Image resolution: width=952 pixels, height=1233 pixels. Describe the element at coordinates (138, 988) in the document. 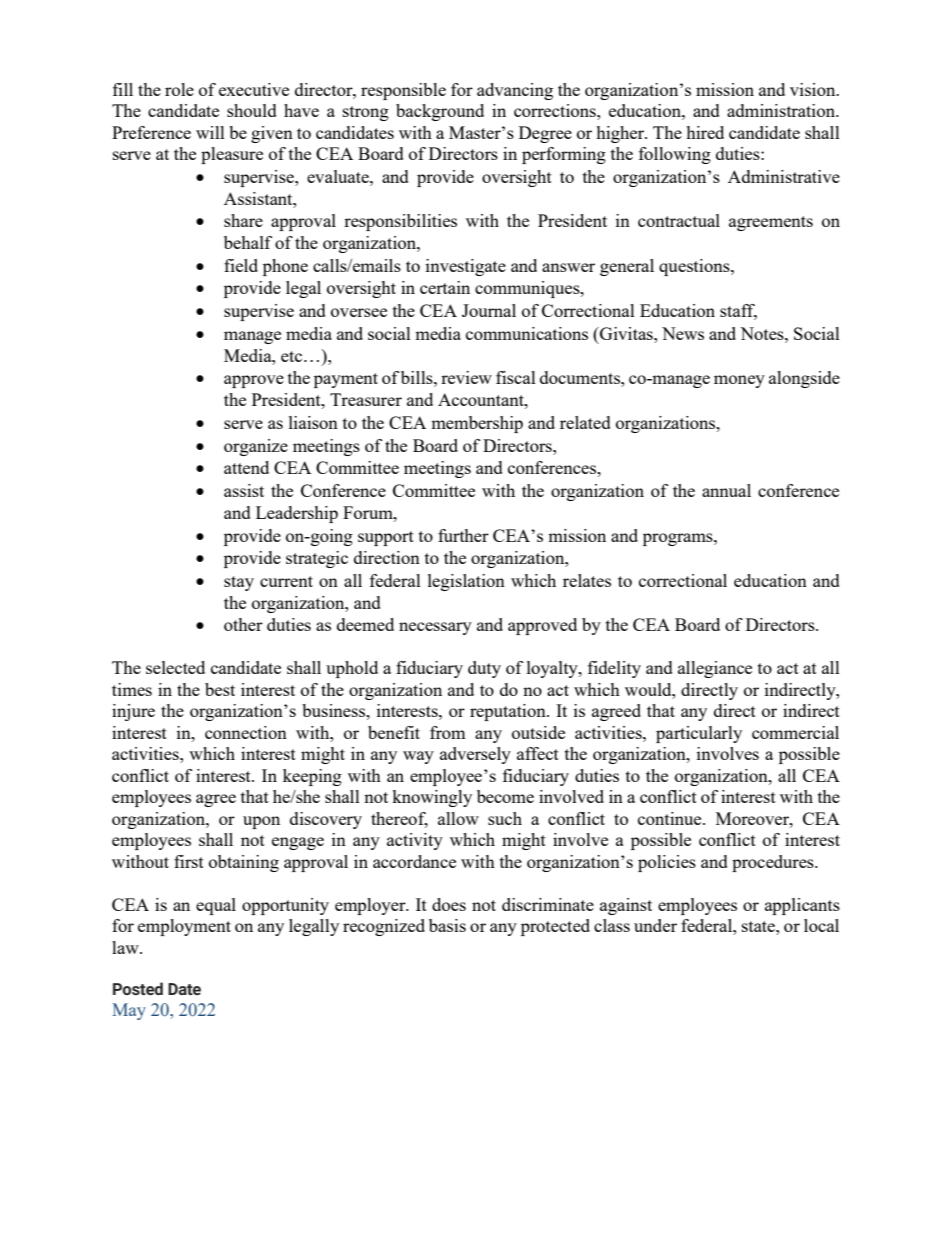

I see `Posted` at that location.
